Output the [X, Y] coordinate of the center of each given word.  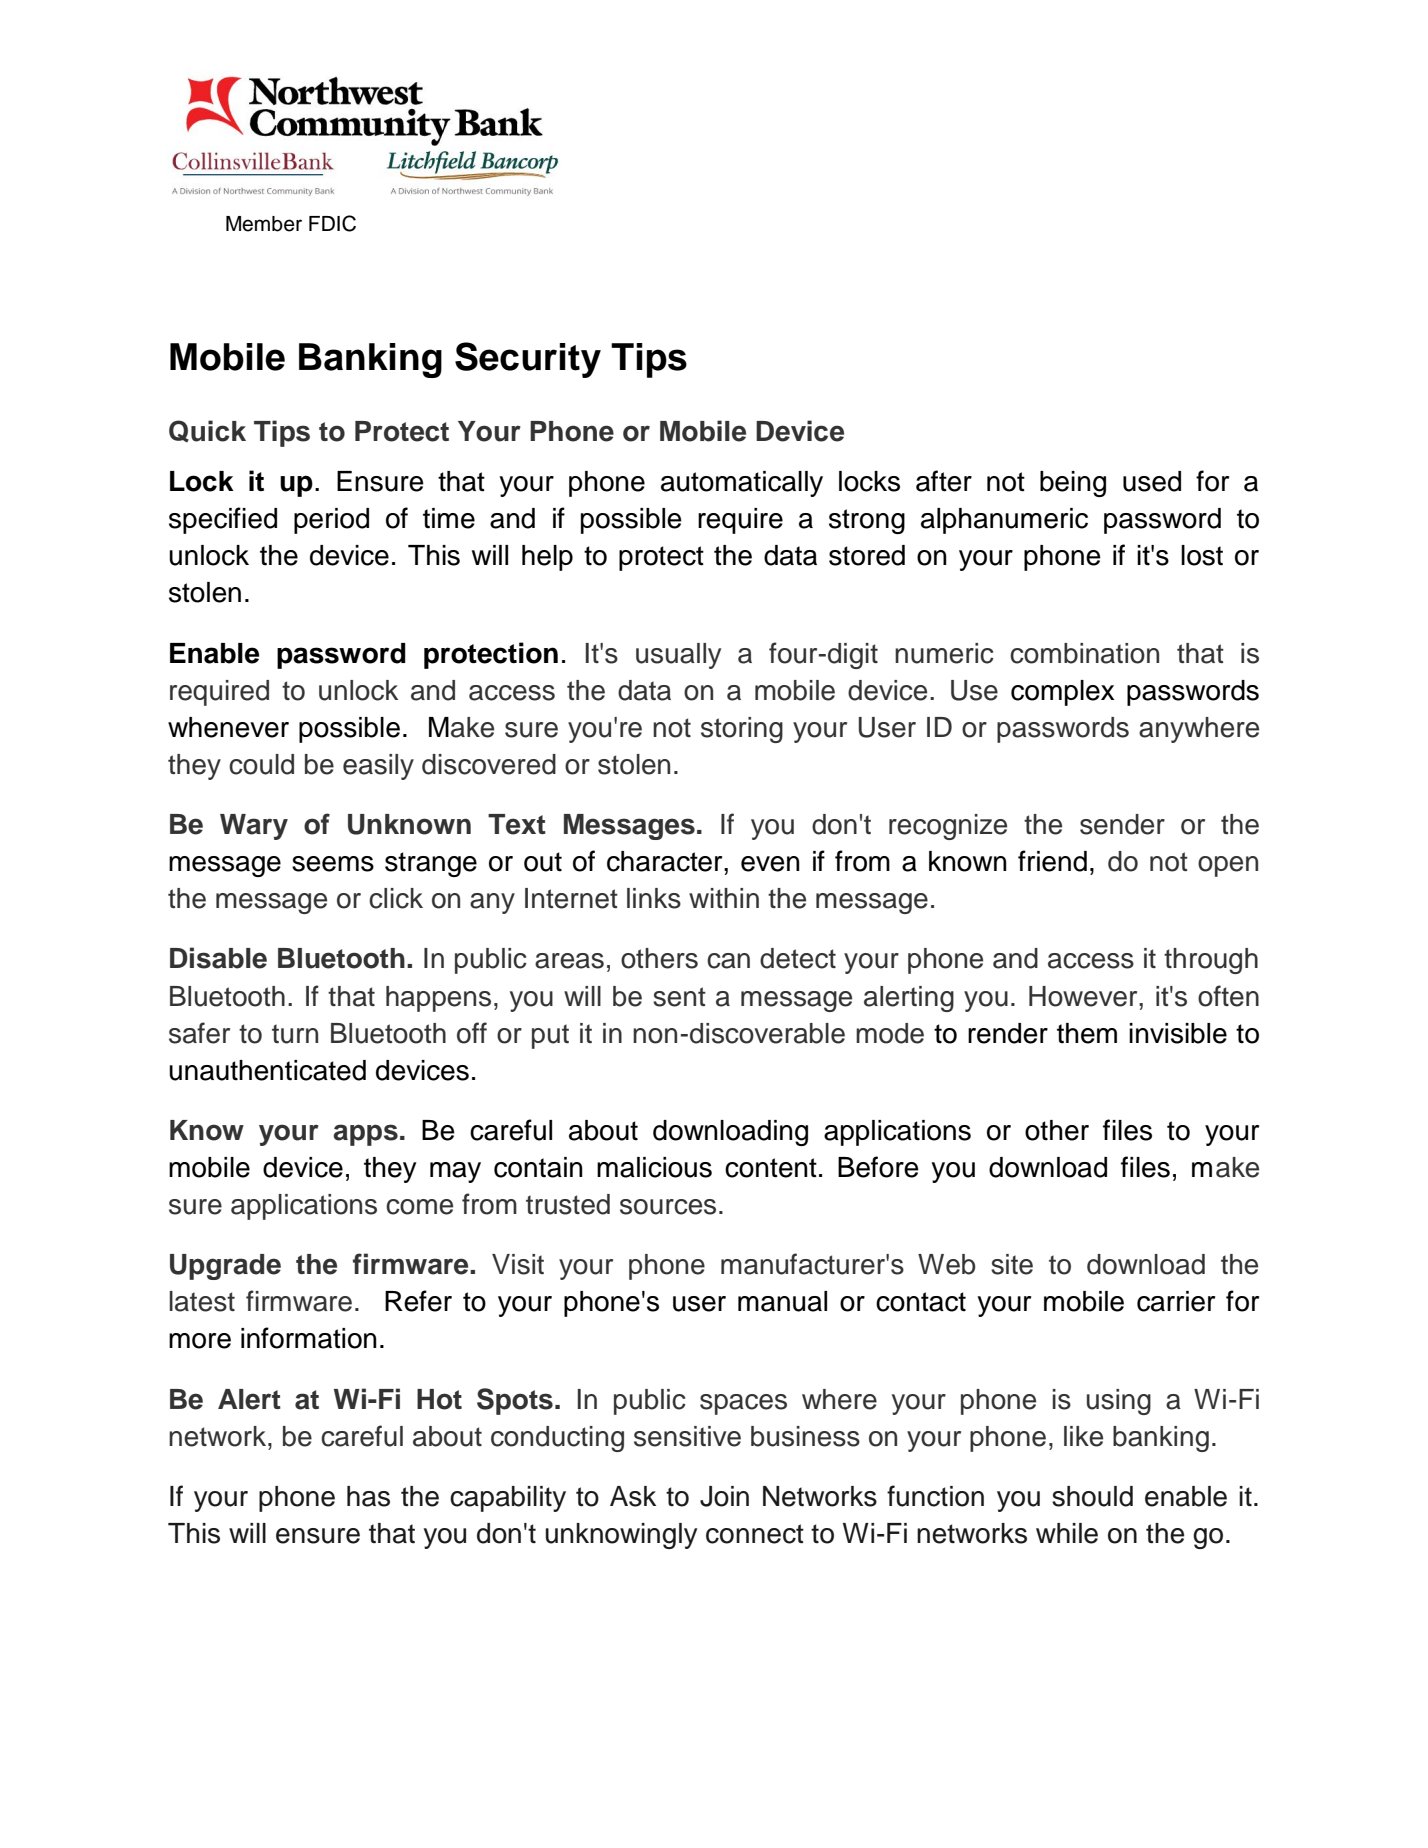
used [1152, 481]
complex [1063, 693]
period [331, 521]
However [1084, 996]
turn [295, 1034]
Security [528, 360]
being [1073, 484]
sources [668, 1207]
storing [742, 730]
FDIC [332, 223]
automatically [742, 484]
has [368, 1496]
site [1012, 1264]
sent [679, 997]
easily [378, 767]
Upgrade [225, 1267]
